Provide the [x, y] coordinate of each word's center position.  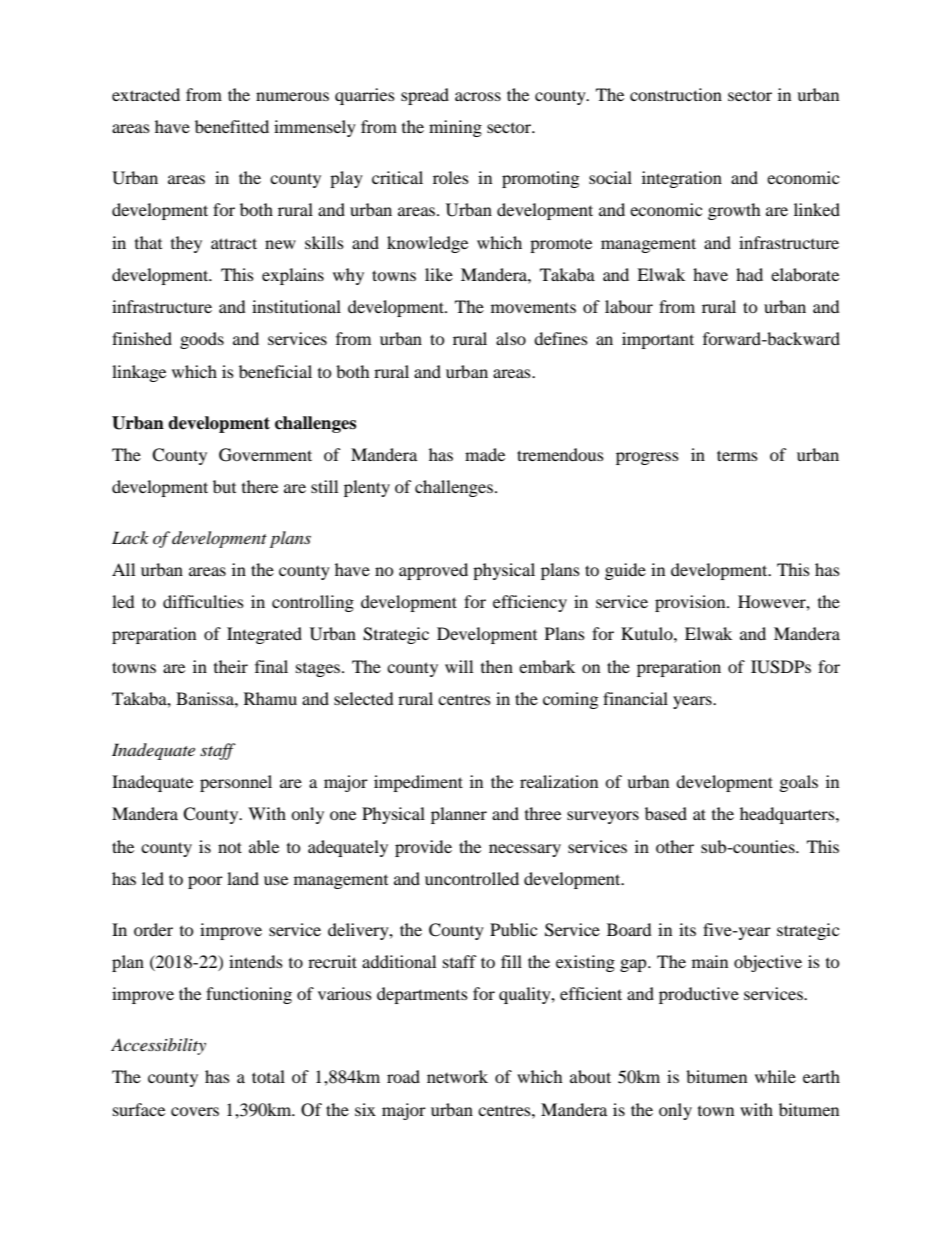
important [658, 340]
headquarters [788, 815]
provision [691, 603]
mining [455, 128]
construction [676, 94]
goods [202, 340]
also [511, 338]
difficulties [203, 601]
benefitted [232, 126]
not [230, 847]
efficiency [530, 603]
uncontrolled [472, 878]
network [457, 1076]
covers [195, 1111]
